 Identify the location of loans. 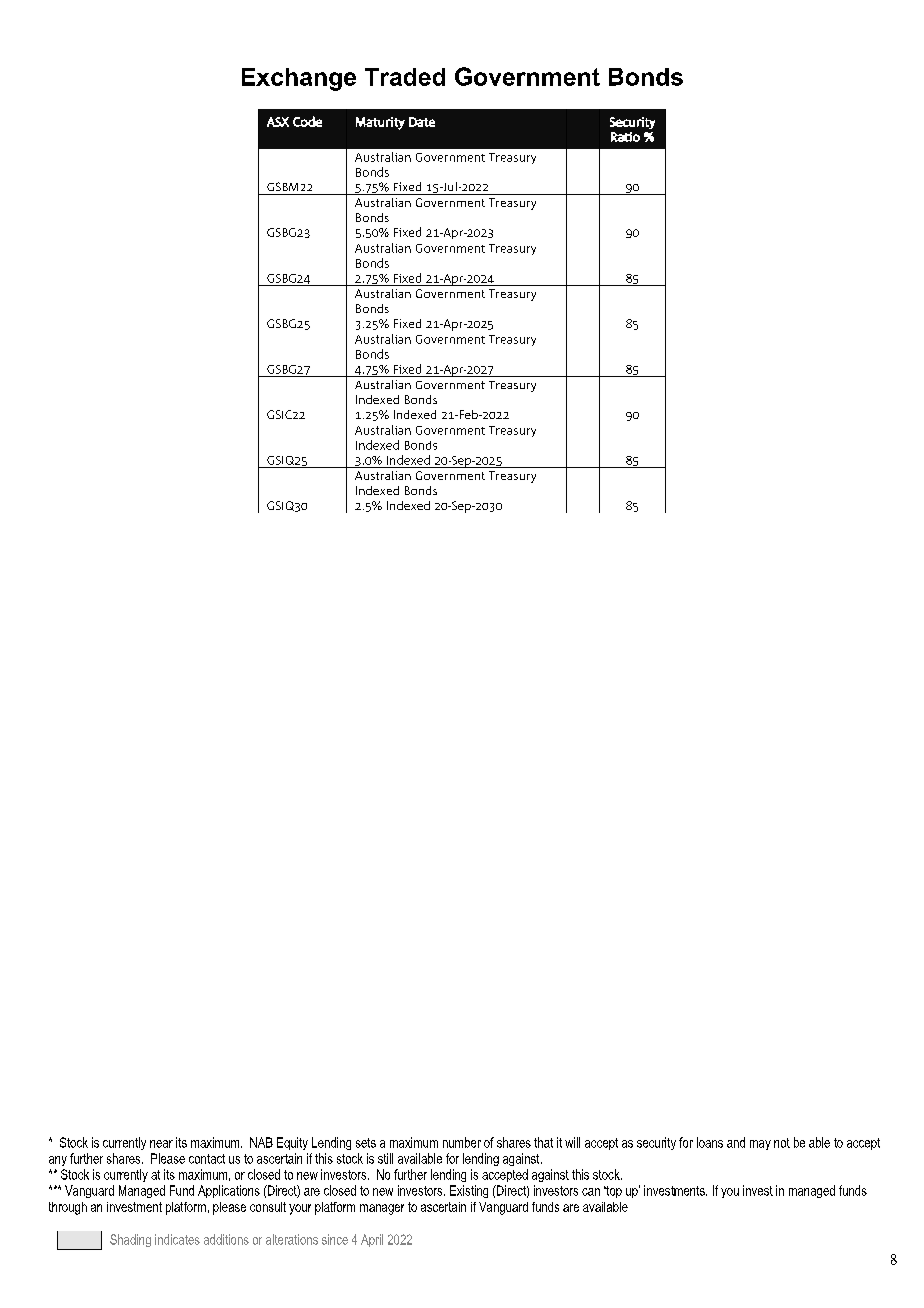
(710, 1142).
